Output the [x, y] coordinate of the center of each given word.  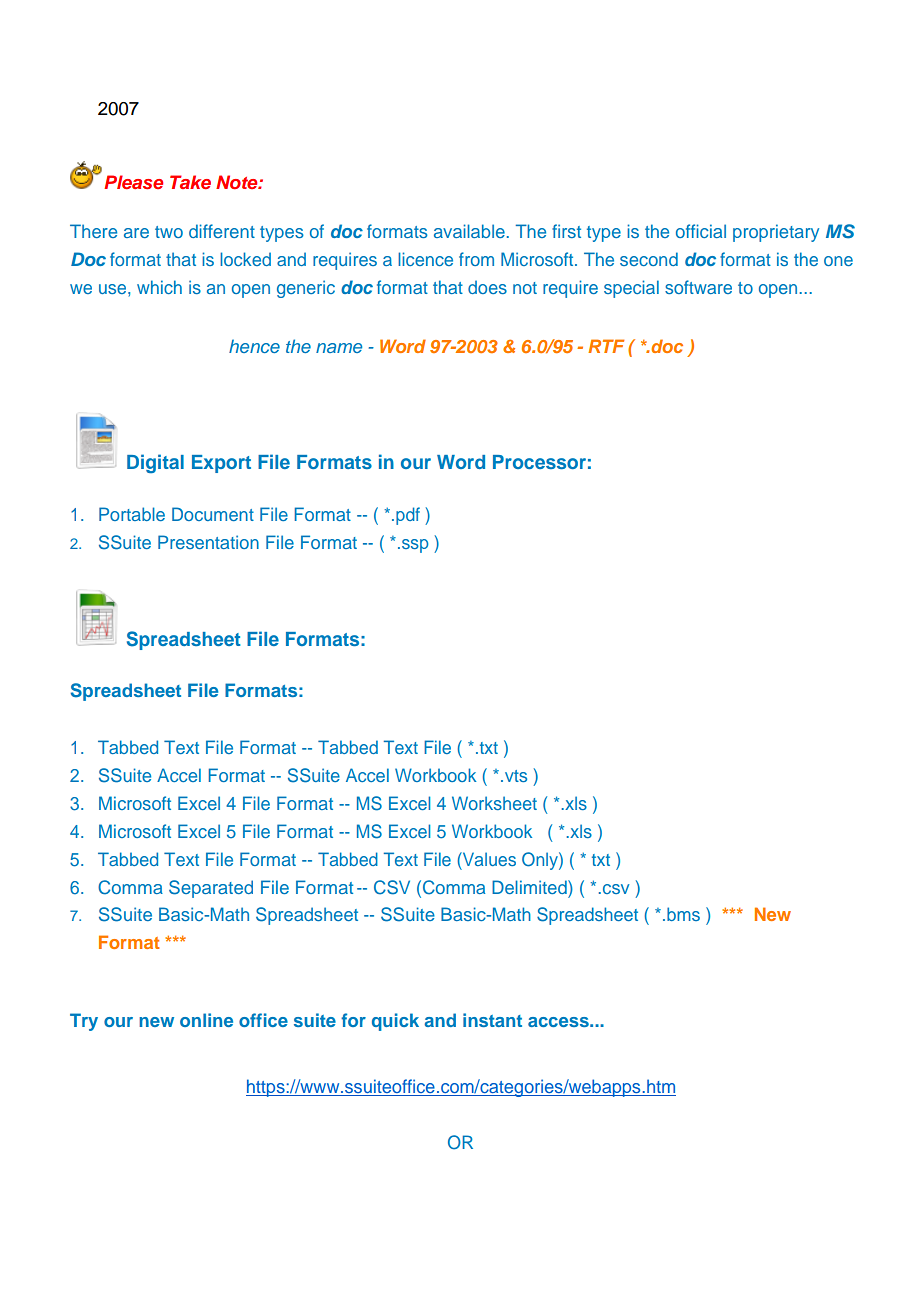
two [169, 232]
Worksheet [494, 803]
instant [492, 1020]
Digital [155, 463]
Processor [539, 462]
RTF [606, 346]
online [206, 1020]
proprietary [776, 233]
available [469, 231]
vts [514, 776]
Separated [211, 889]
